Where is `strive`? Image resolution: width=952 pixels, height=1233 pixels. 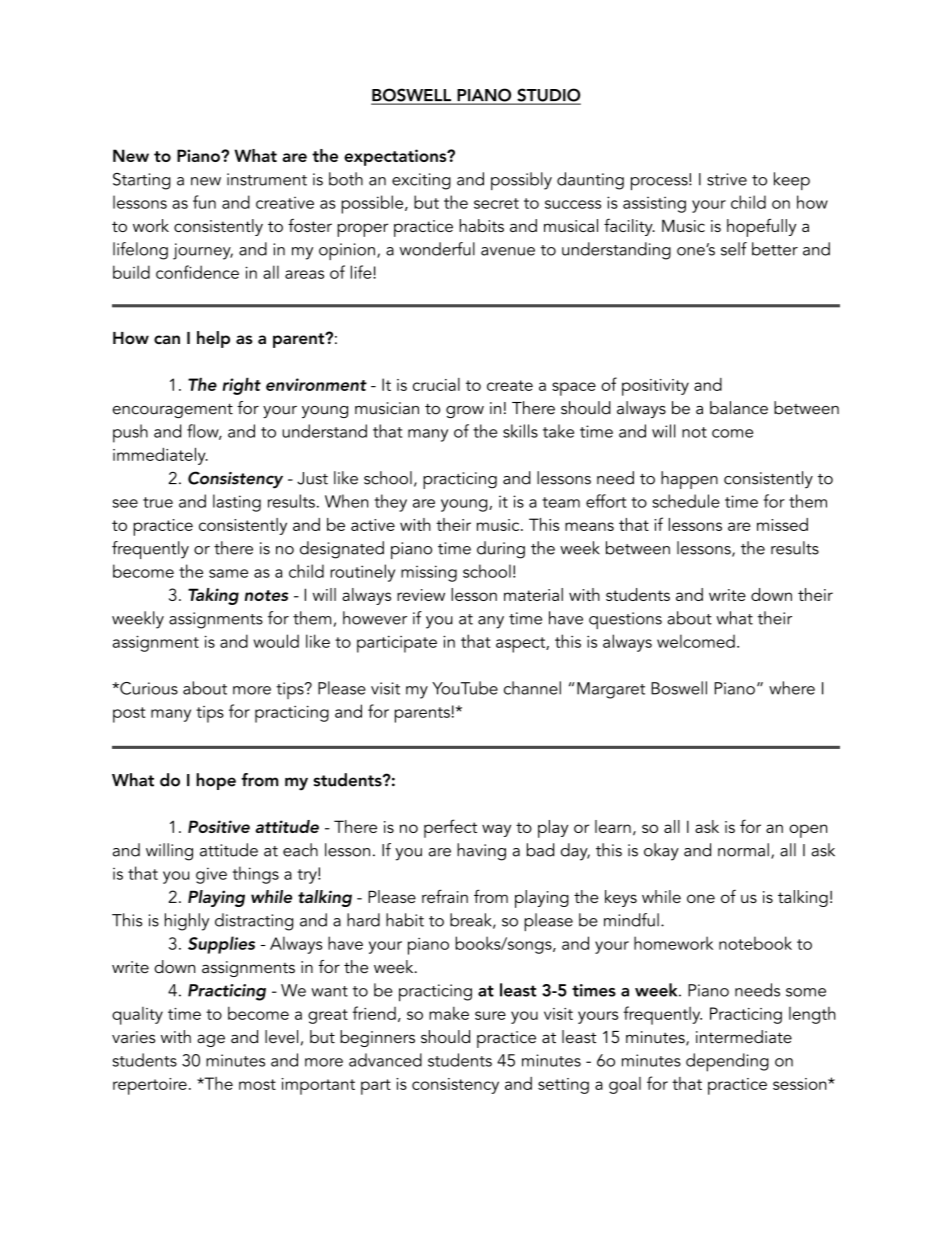
strive is located at coordinates (727, 179).
